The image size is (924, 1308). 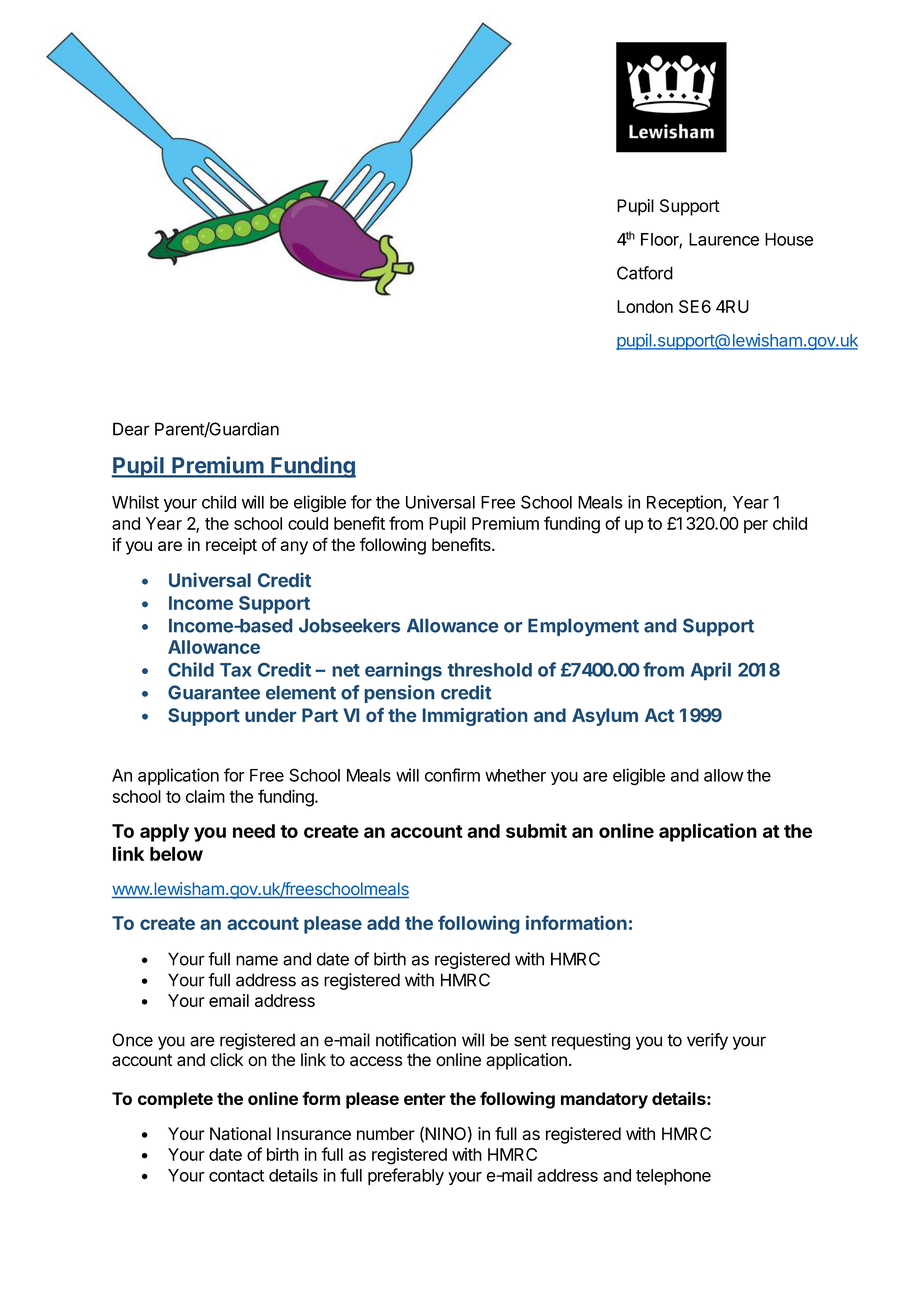 What do you see at coordinates (214, 692) in the screenshot?
I see `Guarantee` at bounding box center [214, 692].
